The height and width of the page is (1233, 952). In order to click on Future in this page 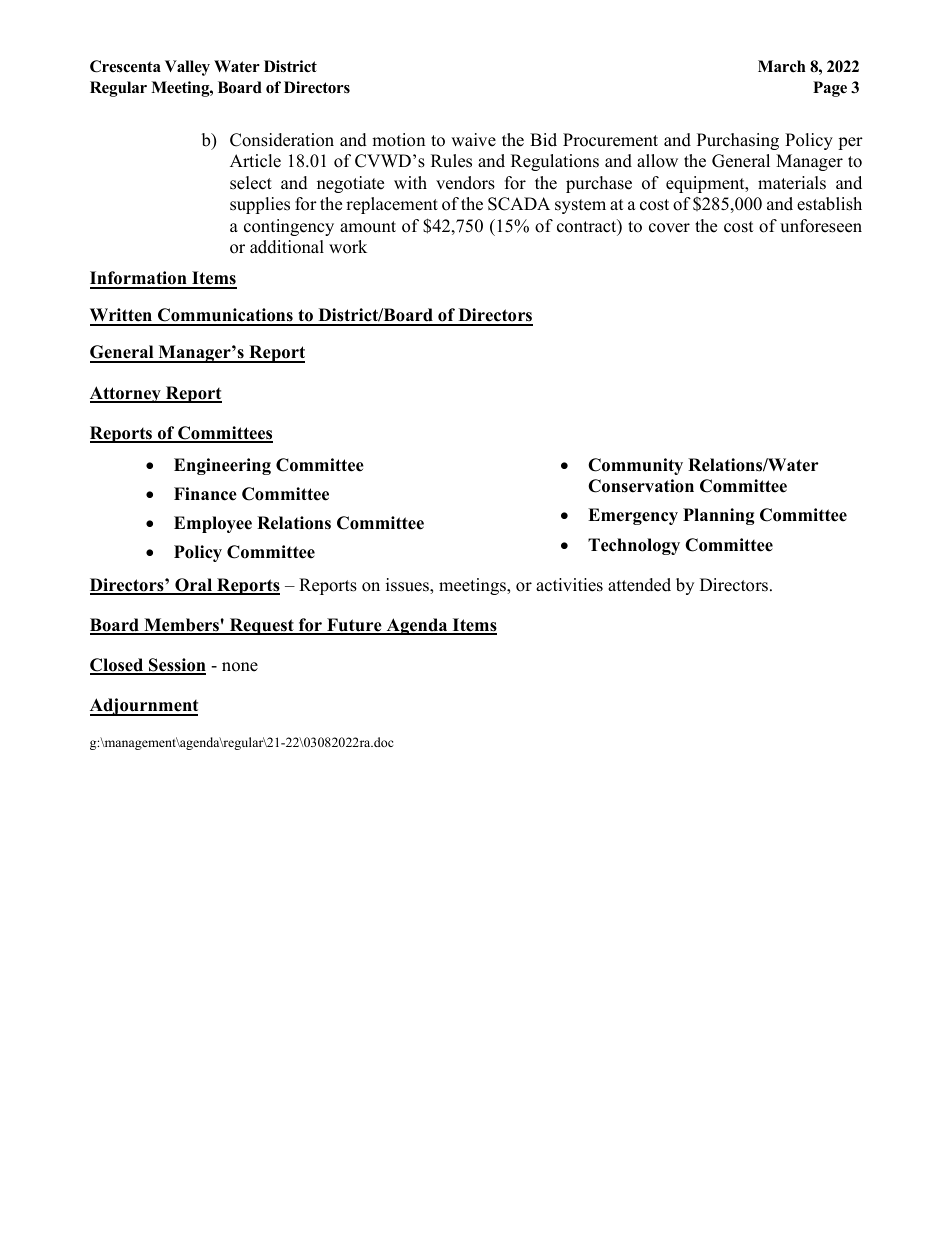, I will do `click(354, 626)`.
